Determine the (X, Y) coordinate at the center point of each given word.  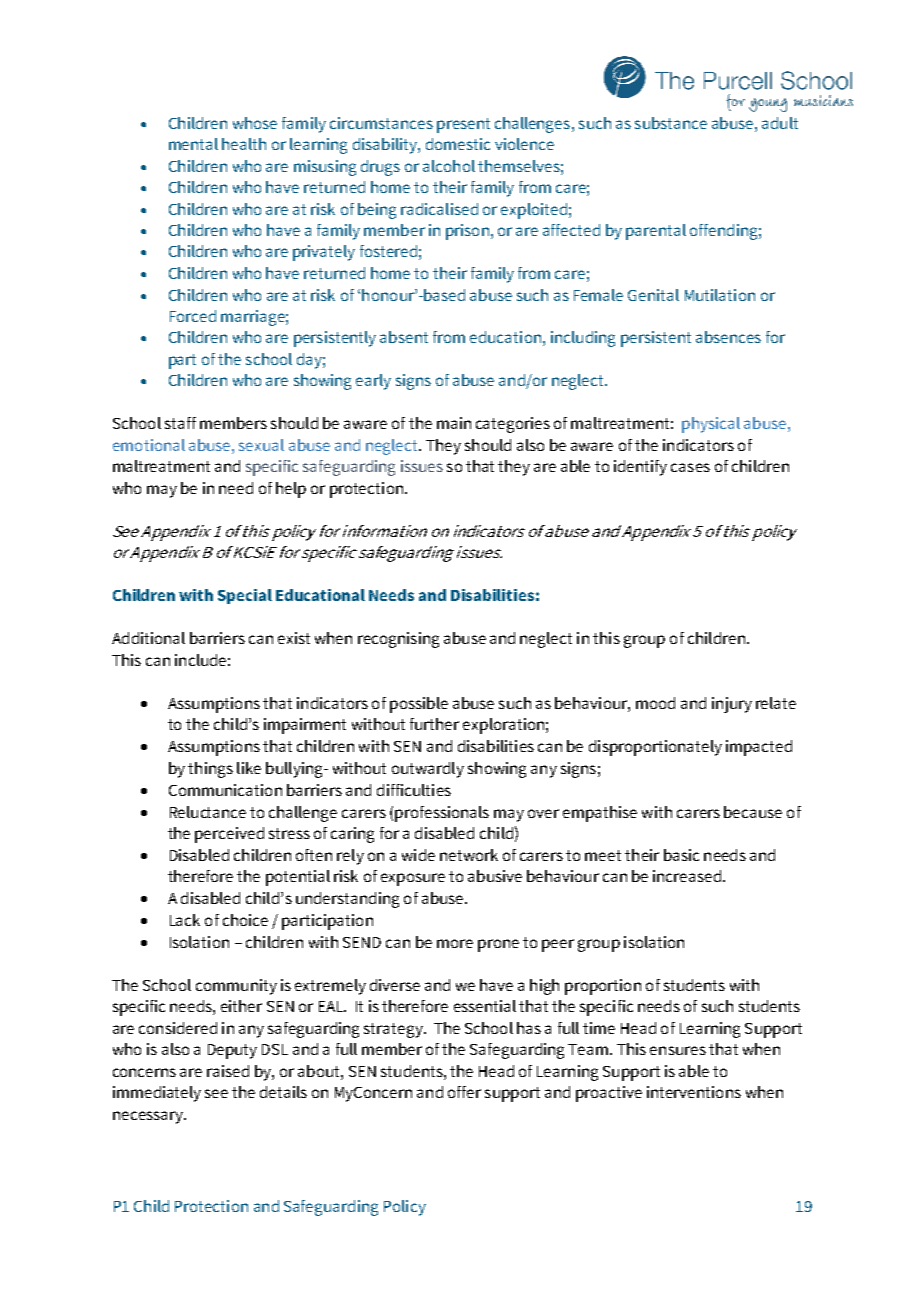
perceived (229, 835)
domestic (458, 144)
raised (228, 1071)
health (244, 144)
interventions (694, 1092)
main (454, 423)
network (469, 855)
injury (732, 705)
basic (681, 855)
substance (671, 123)
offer (464, 1092)
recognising (398, 640)
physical (711, 425)
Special (245, 596)
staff (180, 423)
